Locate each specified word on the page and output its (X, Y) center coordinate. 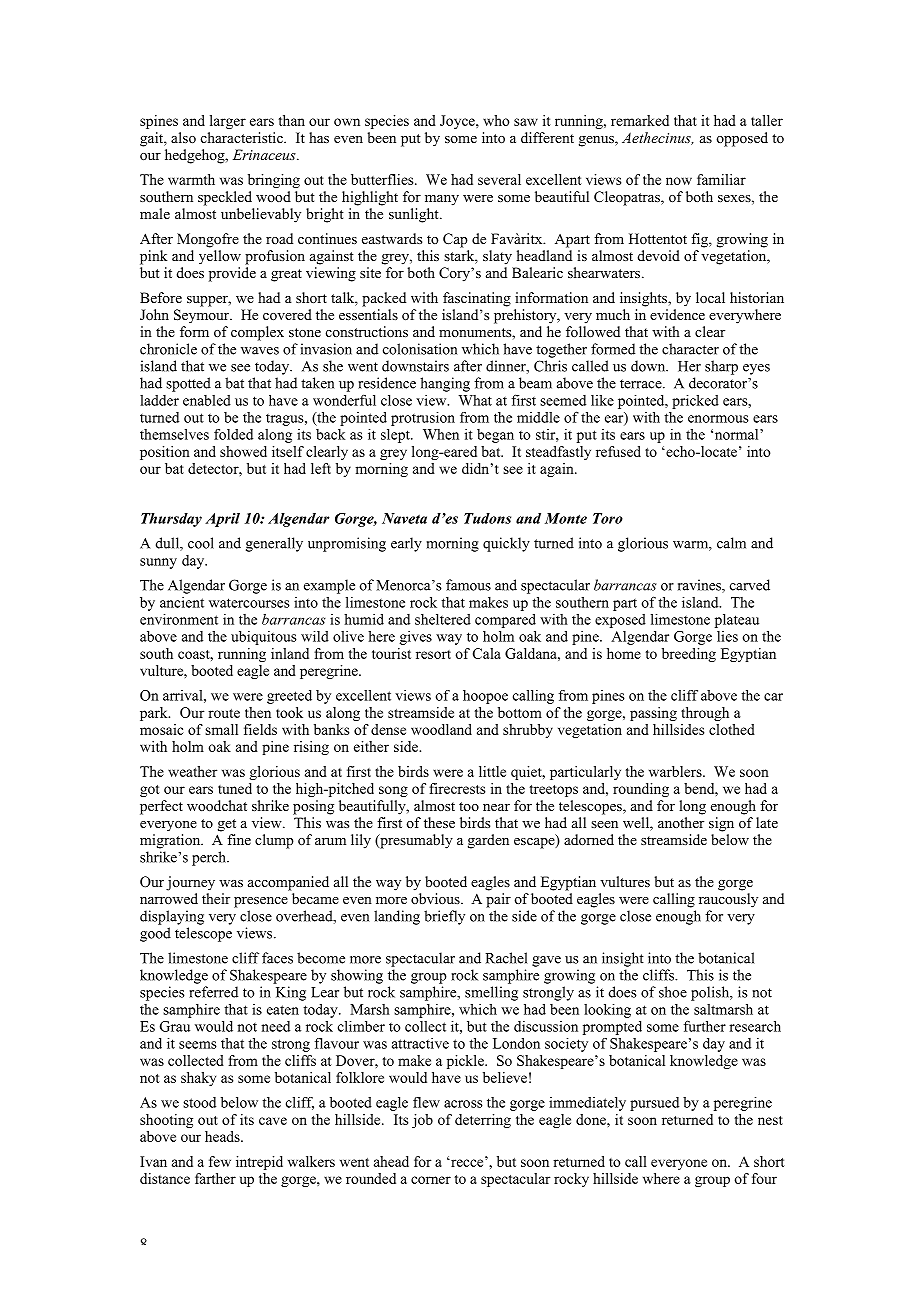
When (441, 434)
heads (223, 1136)
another (681, 822)
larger (228, 122)
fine (239, 839)
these (439, 822)
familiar (721, 179)
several (499, 179)
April (222, 520)
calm (731, 543)
